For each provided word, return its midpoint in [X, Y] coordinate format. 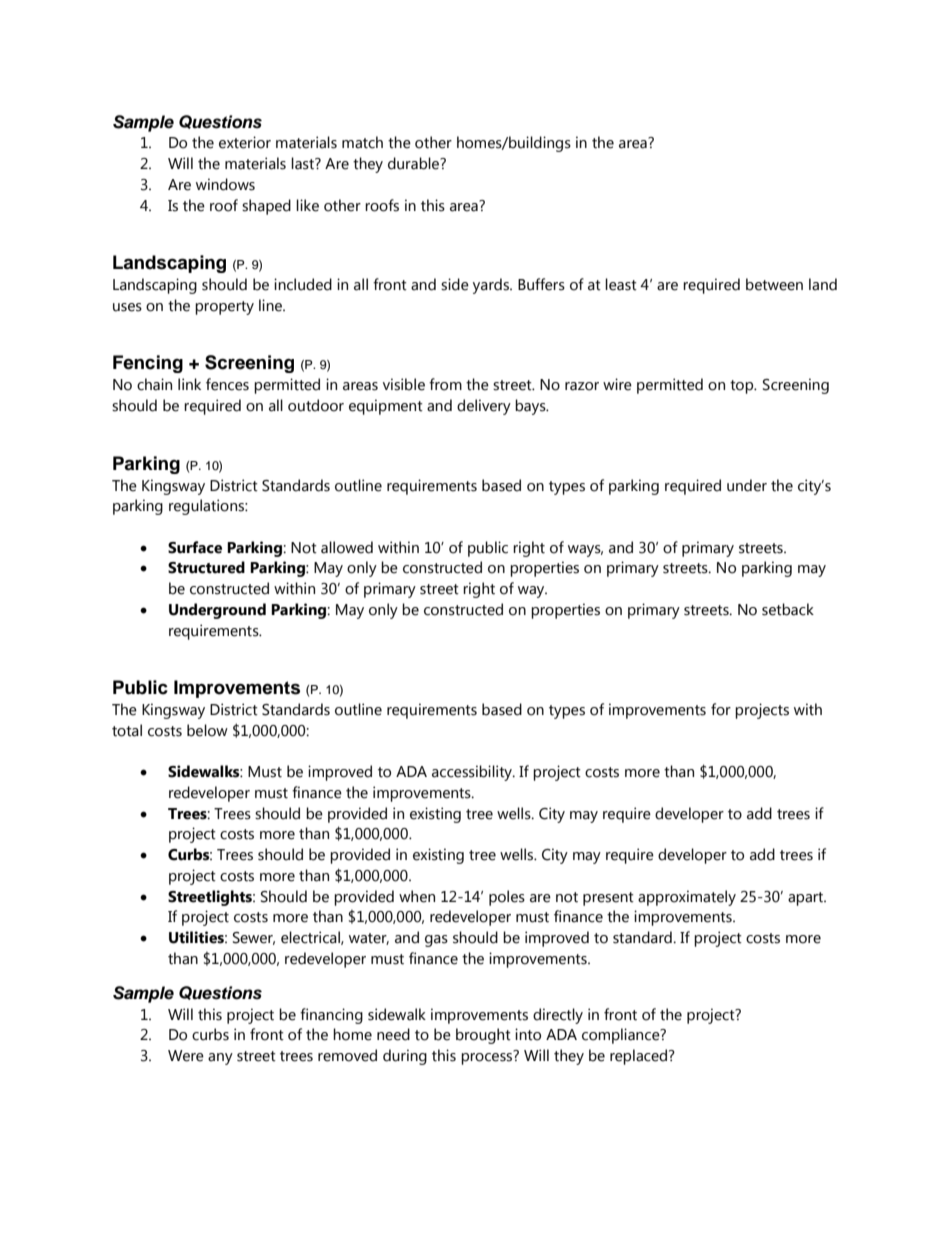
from [445, 384]
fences [227, 384]
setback [788, 609]
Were [186, 1056]
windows [225, 184]
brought [483, 1036]
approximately [687, 898]
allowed [347, 547]
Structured [206, 567]
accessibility [473, 773]
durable [415, 163]
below [207, 730]
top [743, 387]
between [774, 284]
